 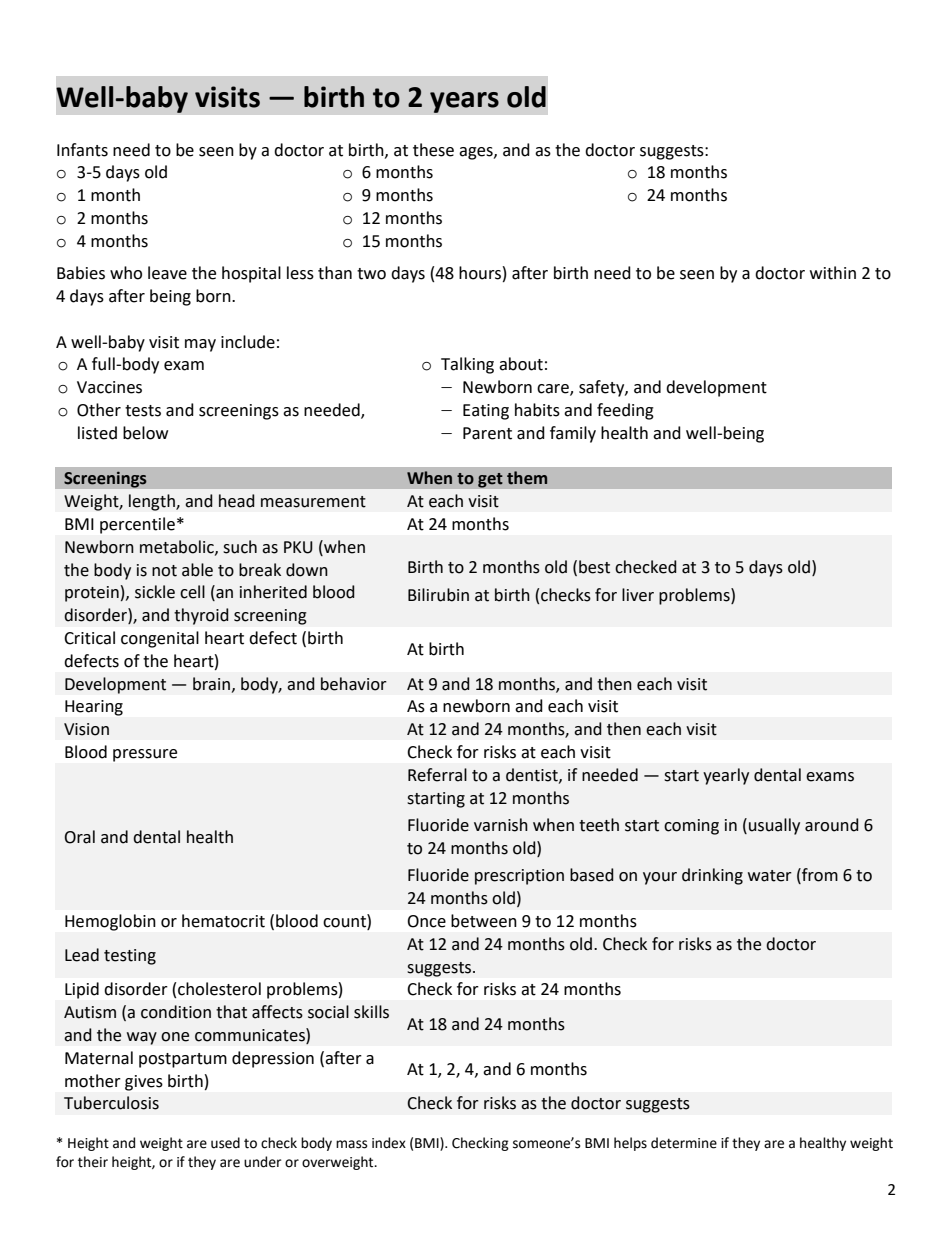 What do you see at coordinates (200, 345) in the page?
I see `may` at bounding box center [200, 345].
